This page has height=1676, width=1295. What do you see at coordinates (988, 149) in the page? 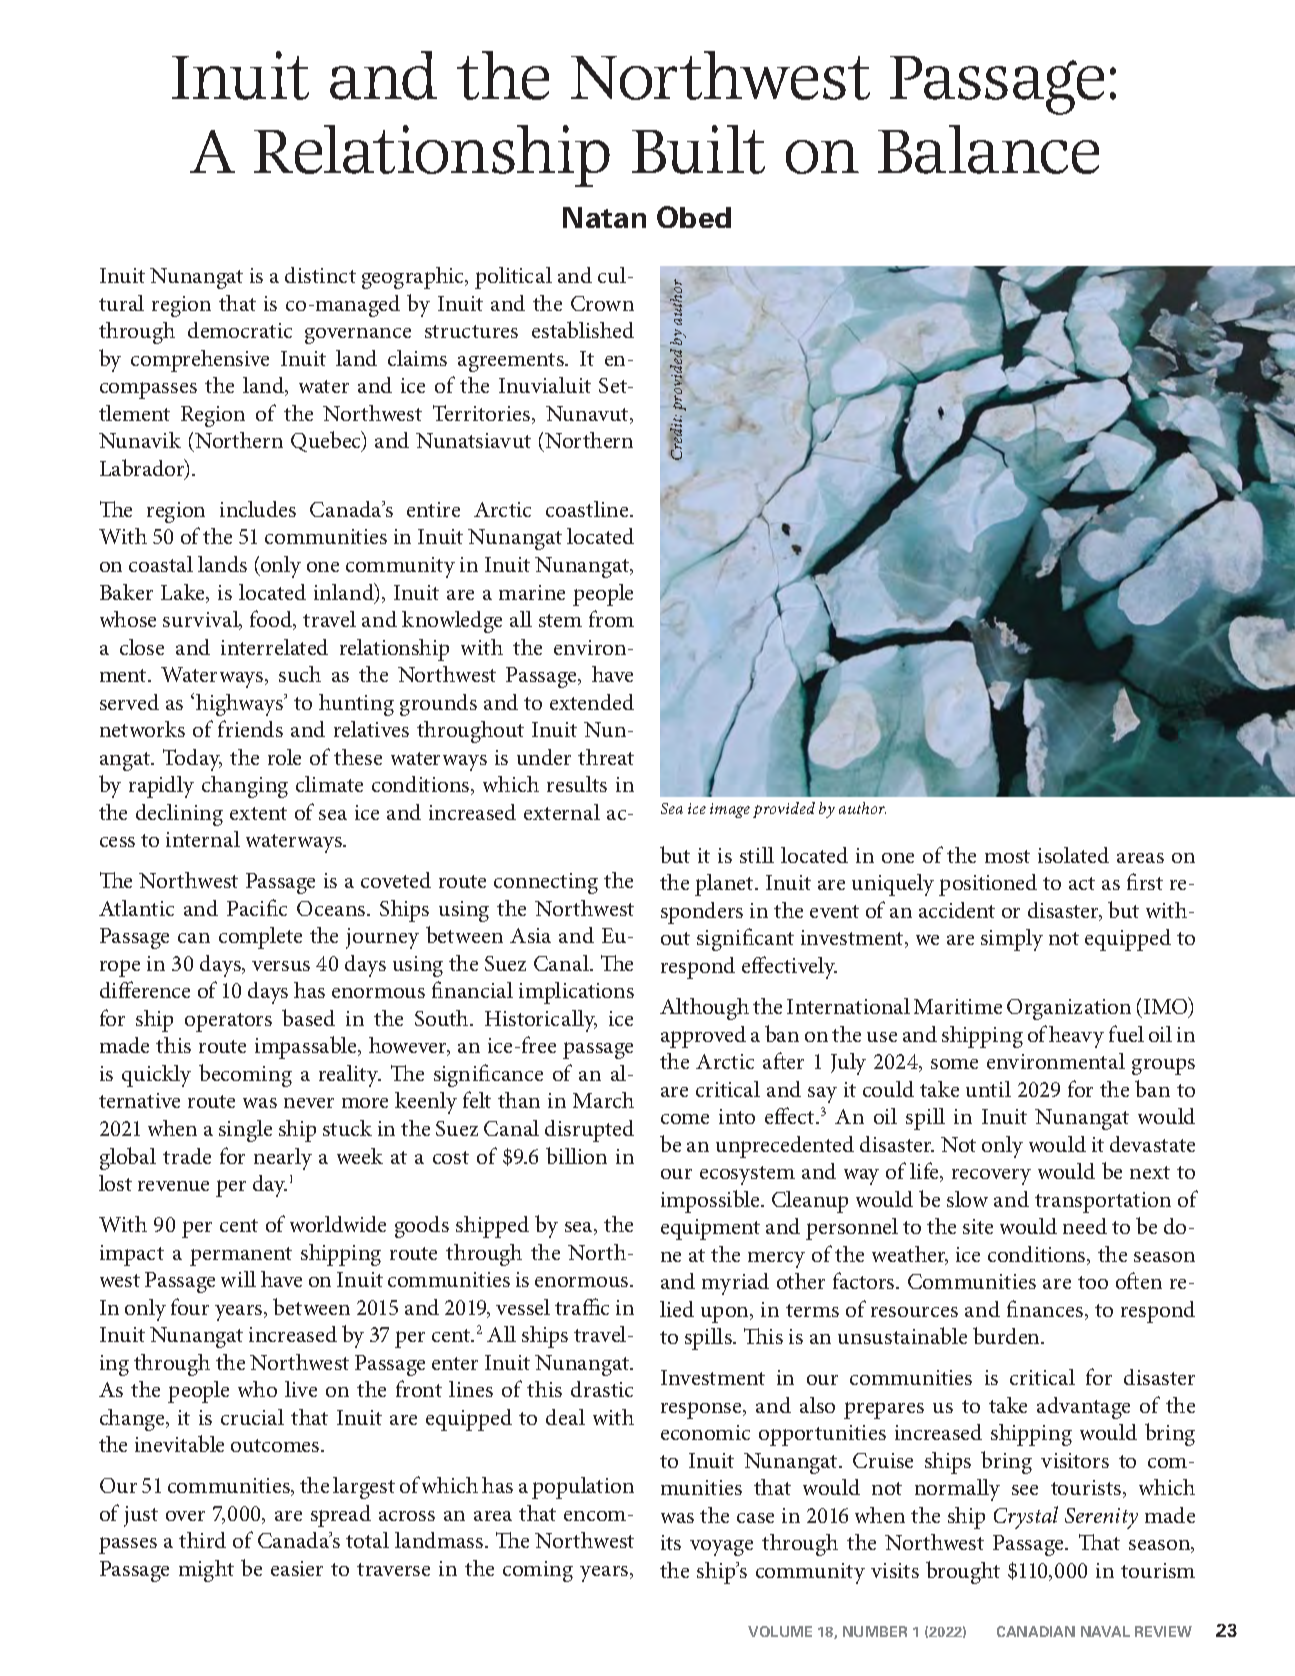
I see `Balance` at bounding box center [988, 149].
